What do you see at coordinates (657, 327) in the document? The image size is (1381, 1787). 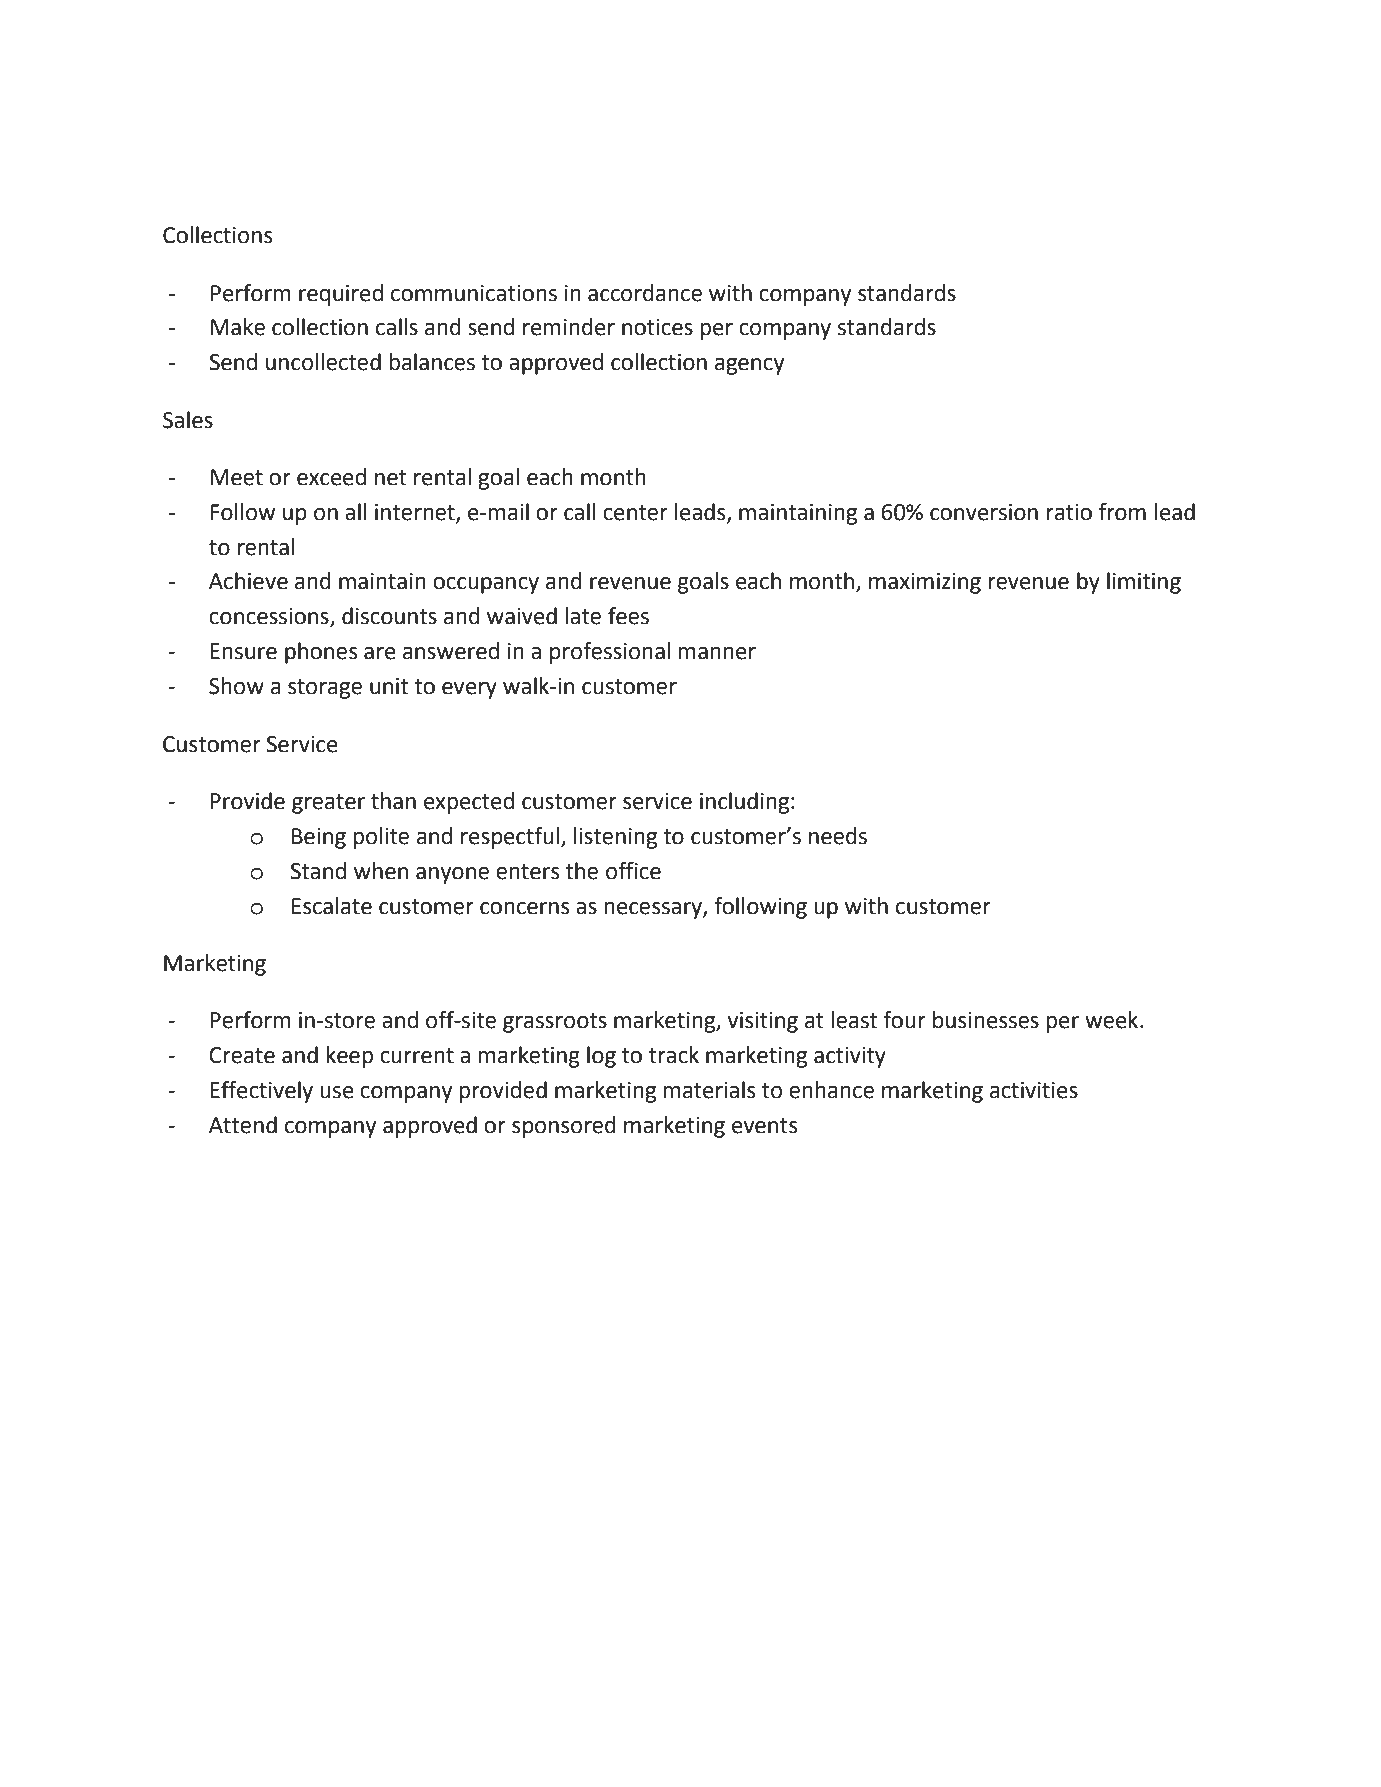 I see `notices` at bounding box center [657, 327].
